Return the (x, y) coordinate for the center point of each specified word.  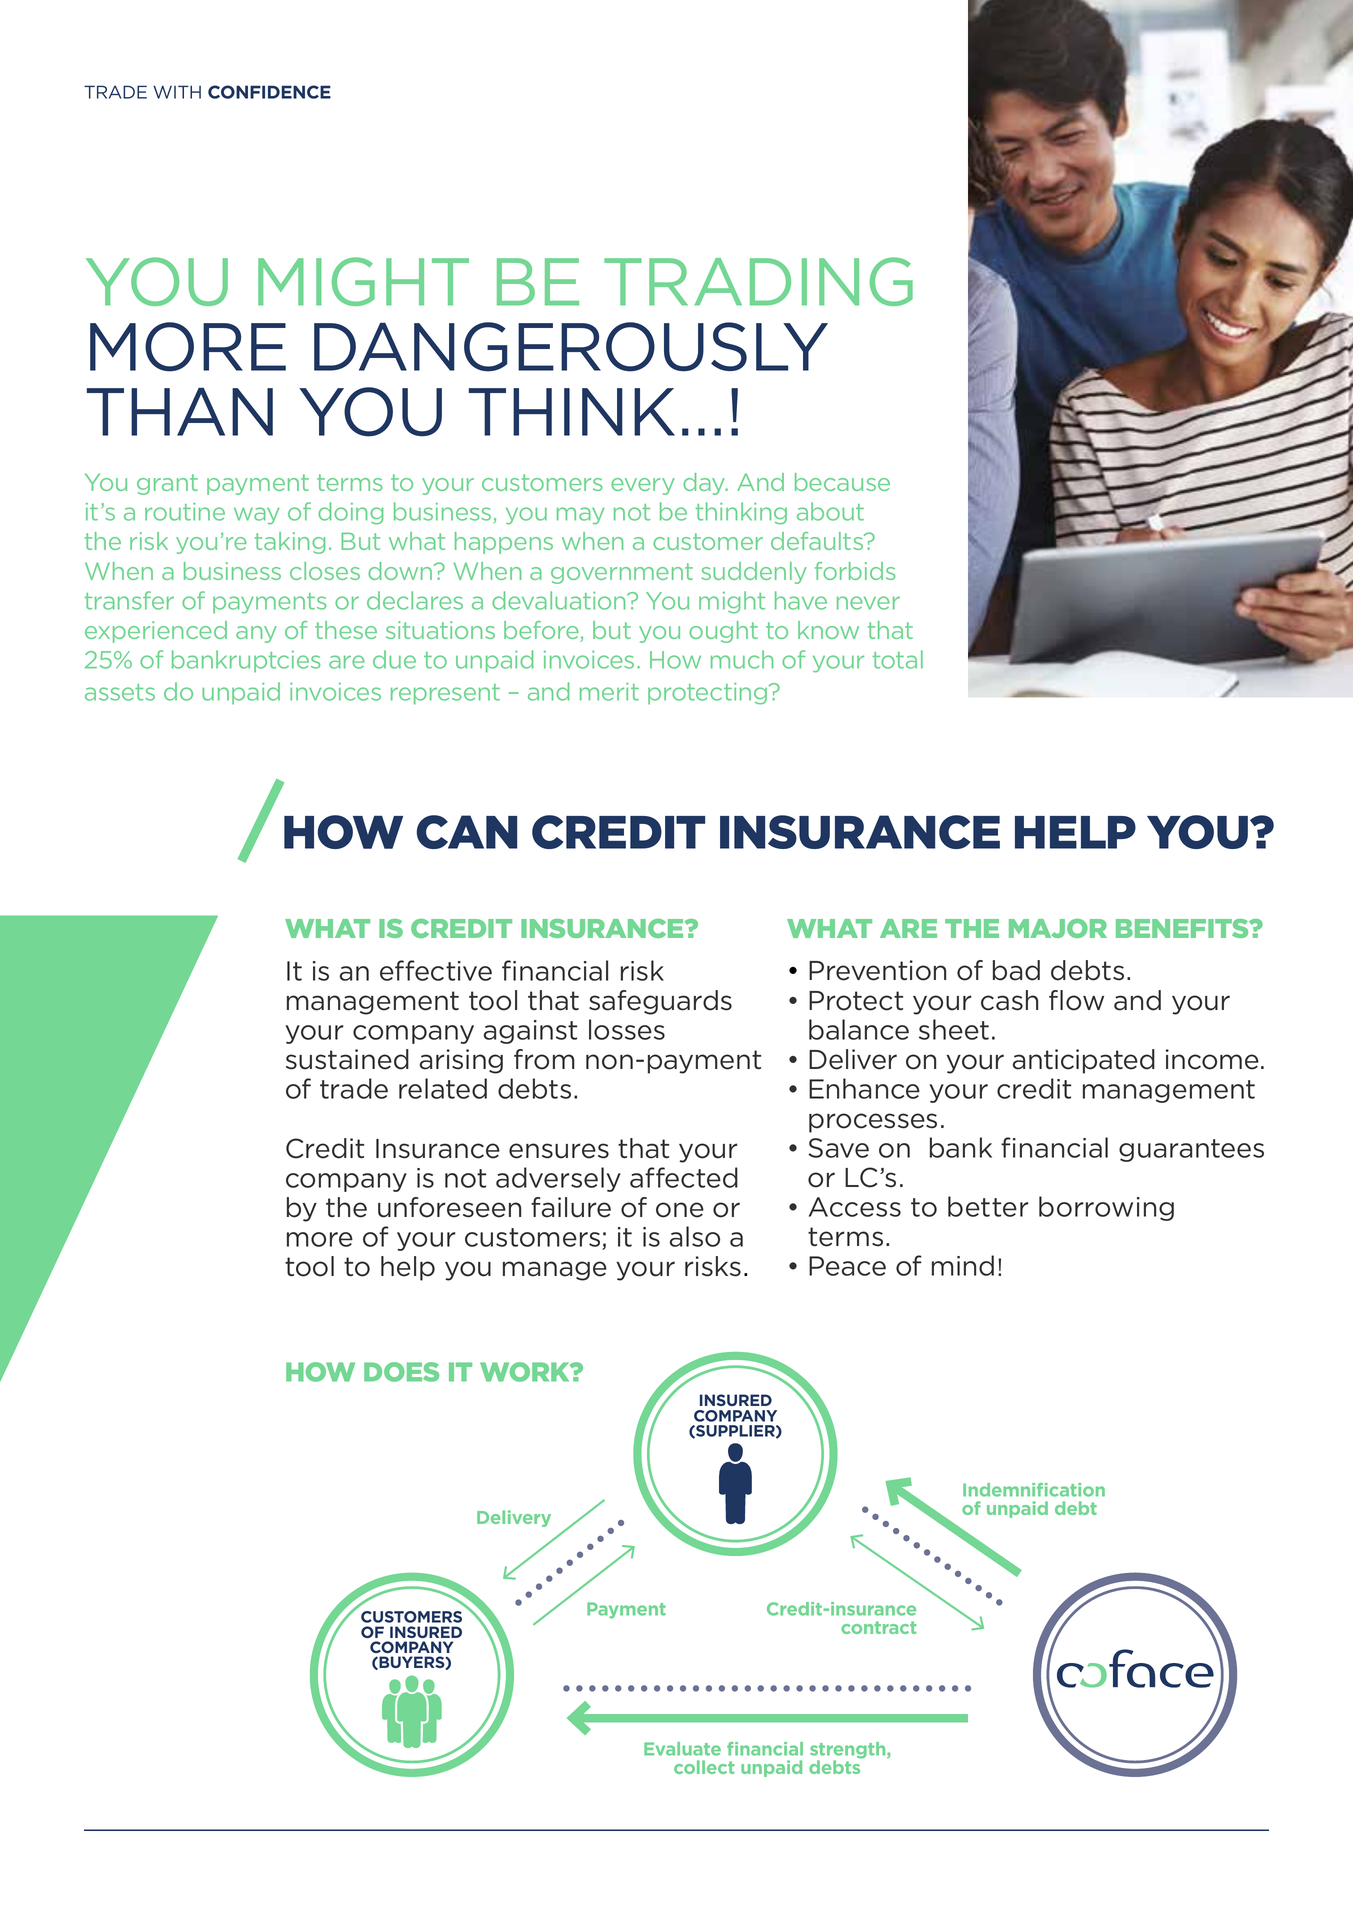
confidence (269, 92)
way (257, 516)
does (401, 1372)
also (695, 1236)
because (842, 482)
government (622, 573)
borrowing (1106, 1208)
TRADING (758, 281)
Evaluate (682, 1749)
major (1058, 928)
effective (436, 970)
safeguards (660, 1002)
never (868, 603)
